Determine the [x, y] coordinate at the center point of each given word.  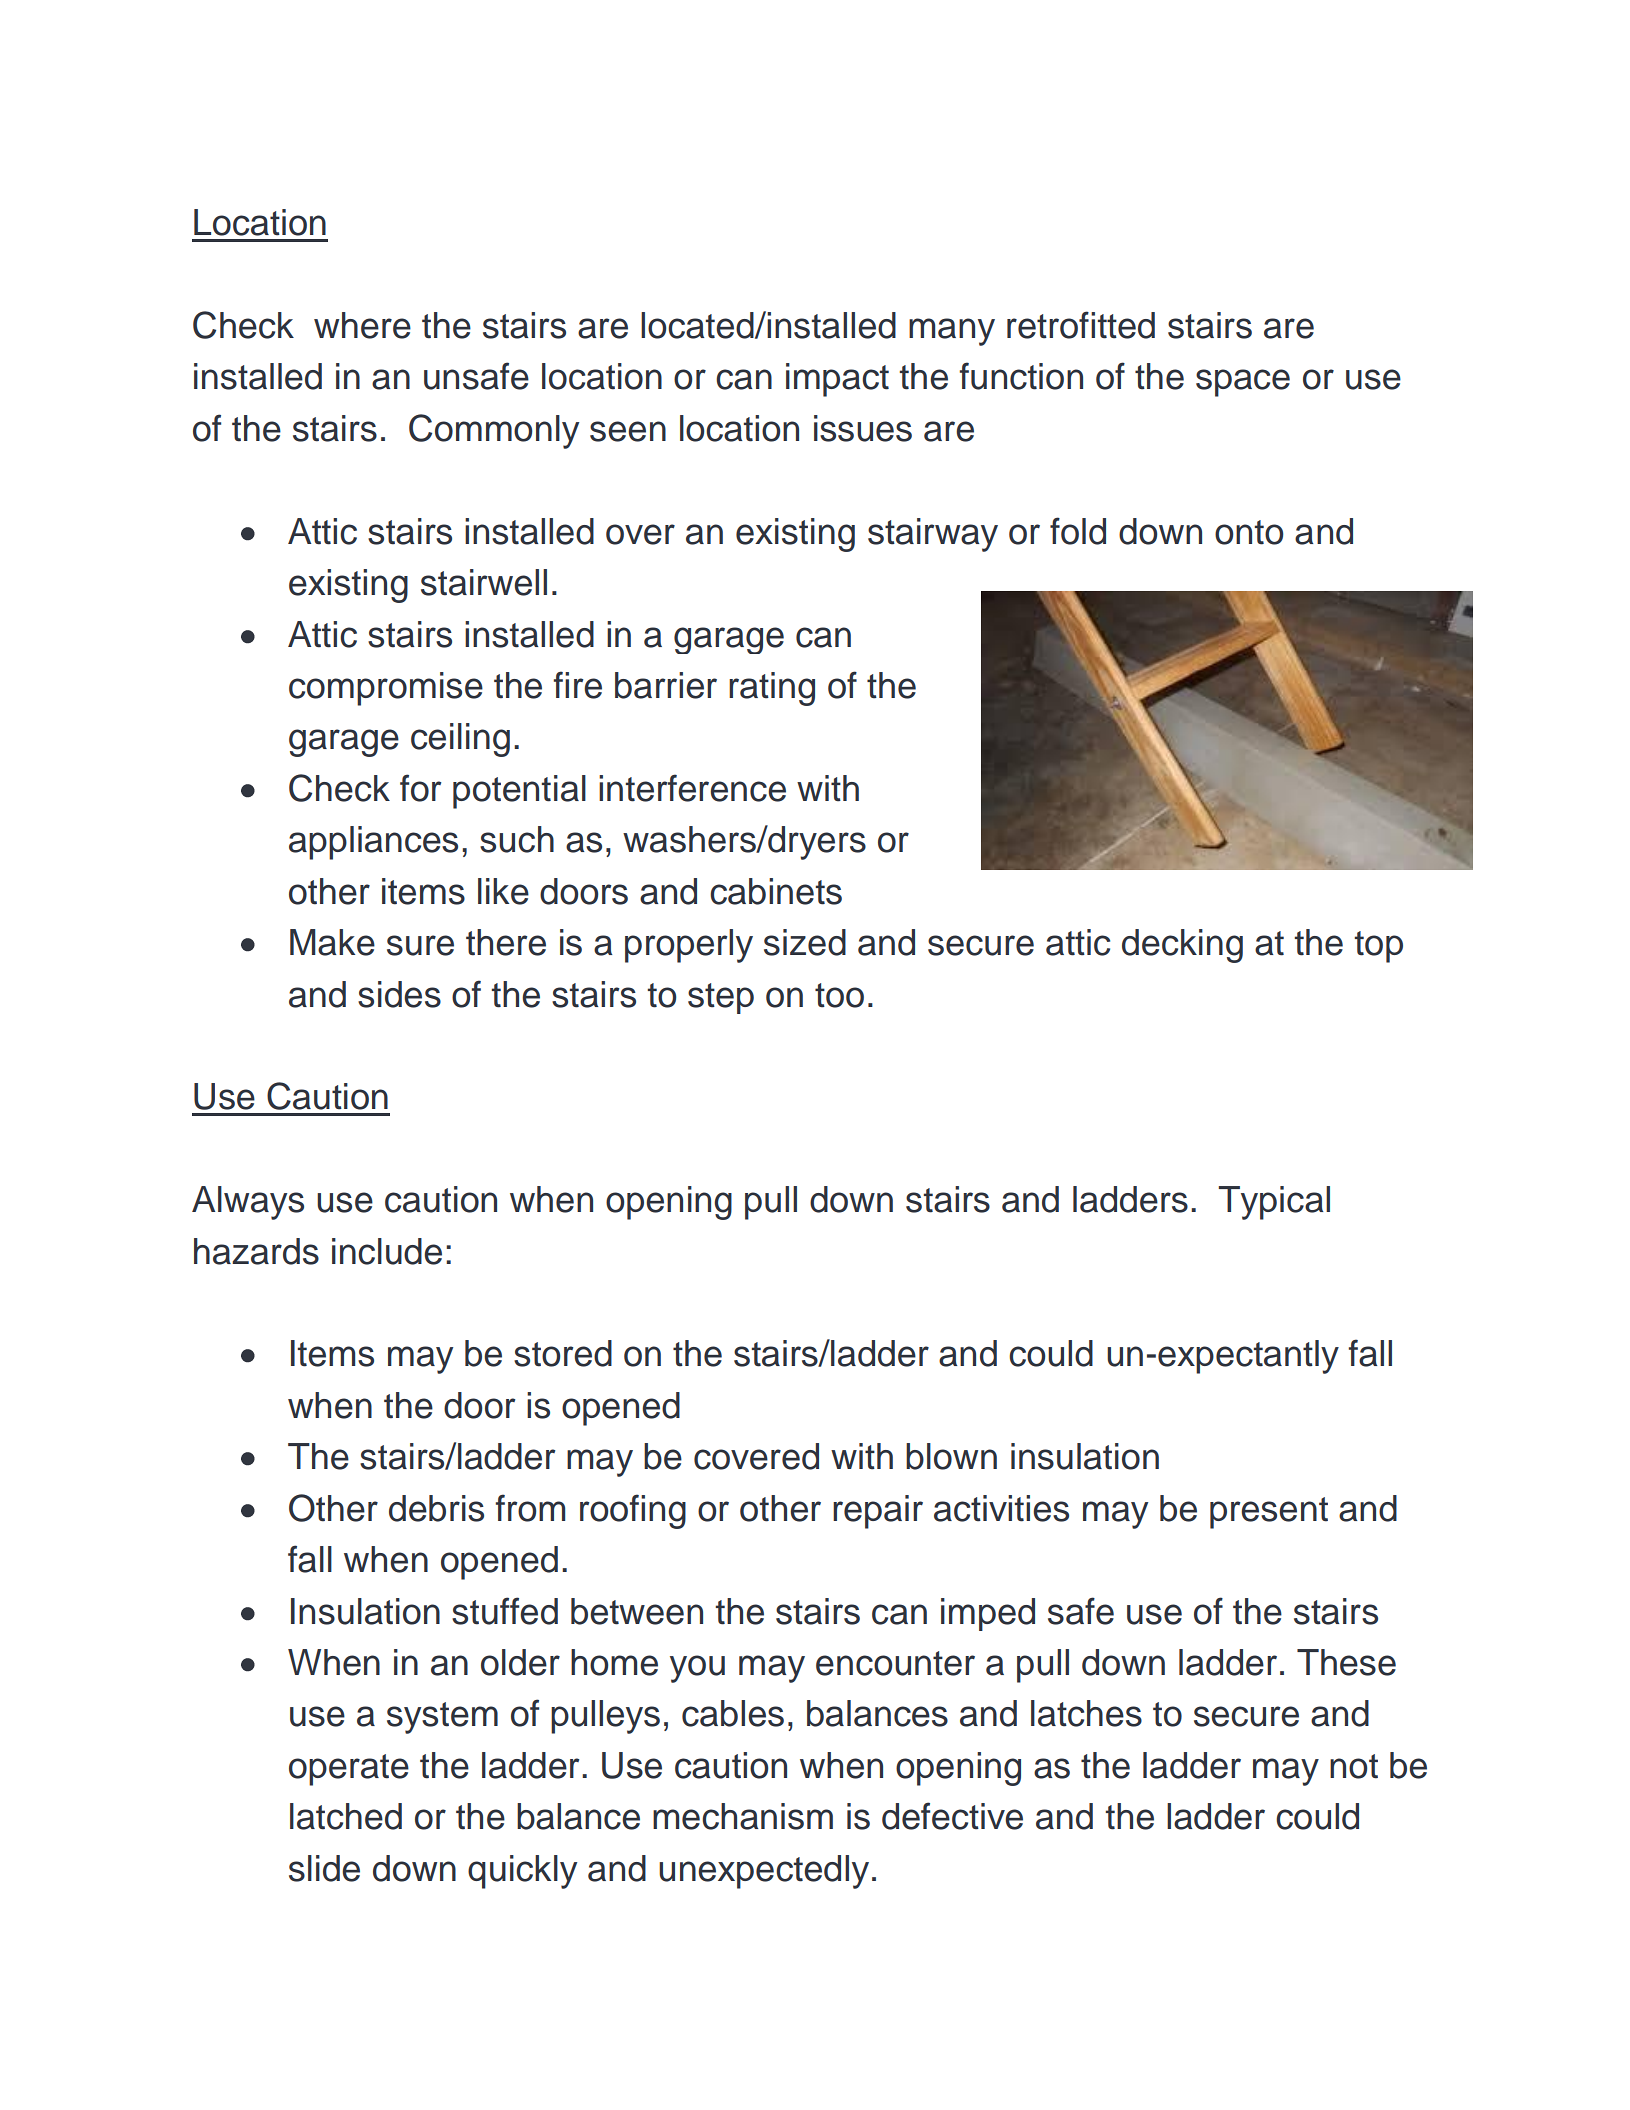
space [1243, 383]
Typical [1274, 1203]
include [387, 1251]
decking [1182, 946]
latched [346, 1816]
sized [805, 942]
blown [951, 1456]
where [362, 325]
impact [837, 380]
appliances [373, 843]
